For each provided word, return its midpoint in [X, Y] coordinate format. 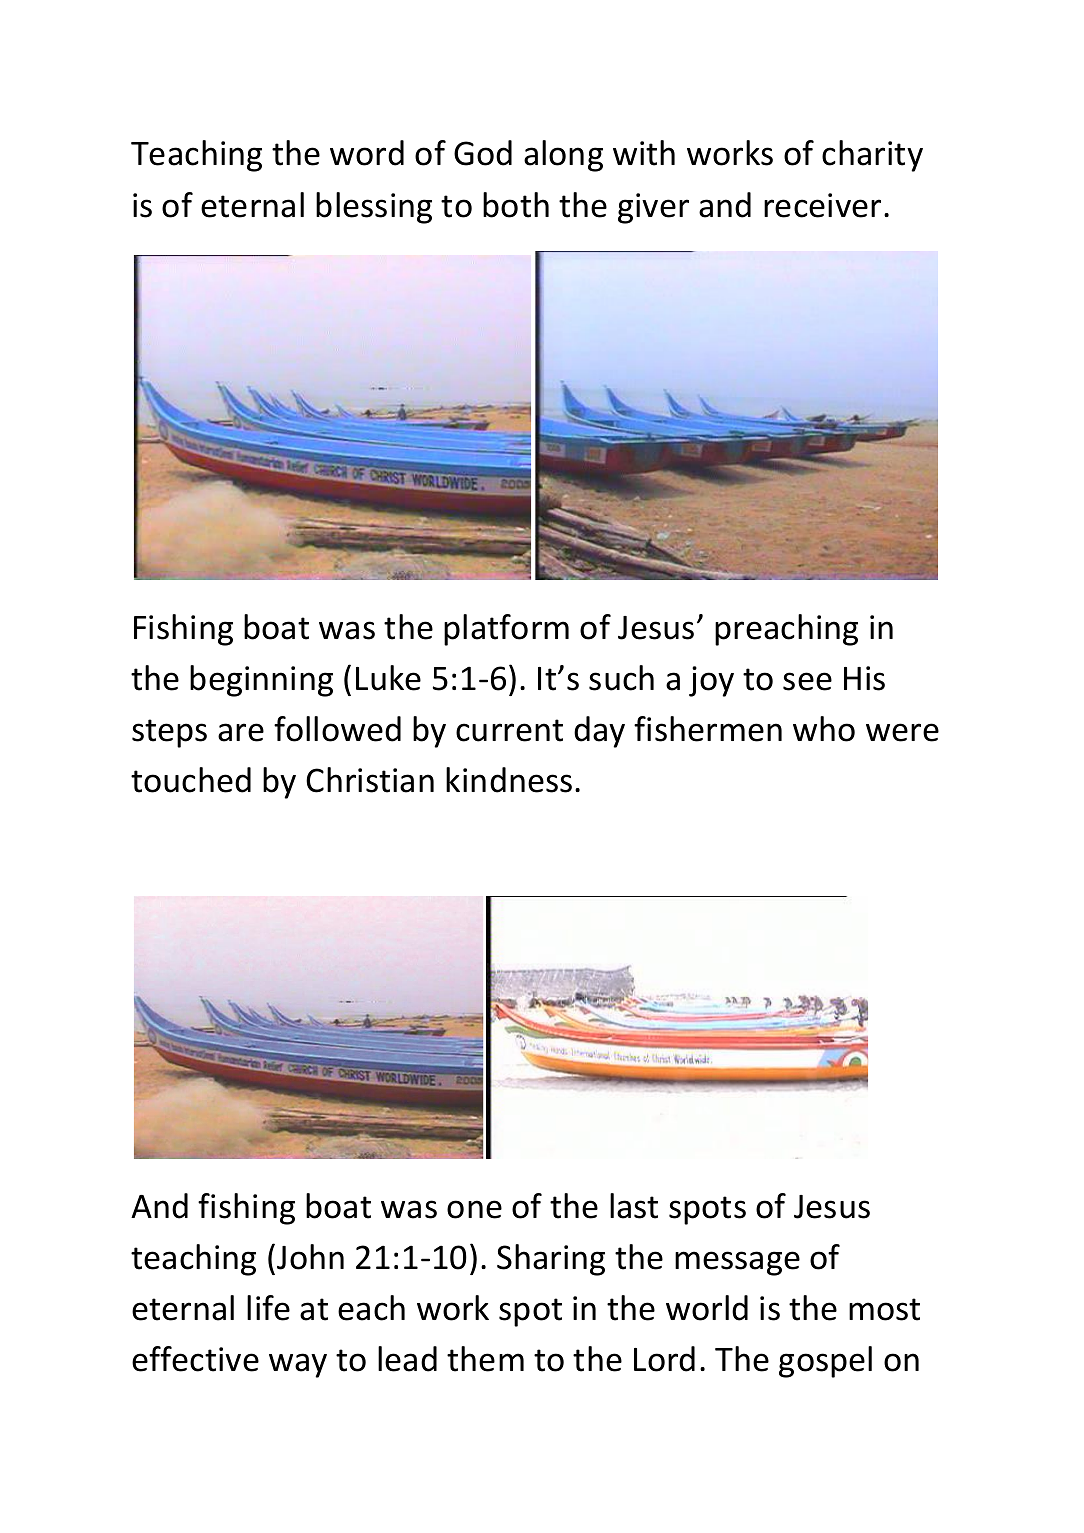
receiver [822, 205]
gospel [825, 1362]
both [516, 205]
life [268, 1308]
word [367, 153]
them [485, 1359]
